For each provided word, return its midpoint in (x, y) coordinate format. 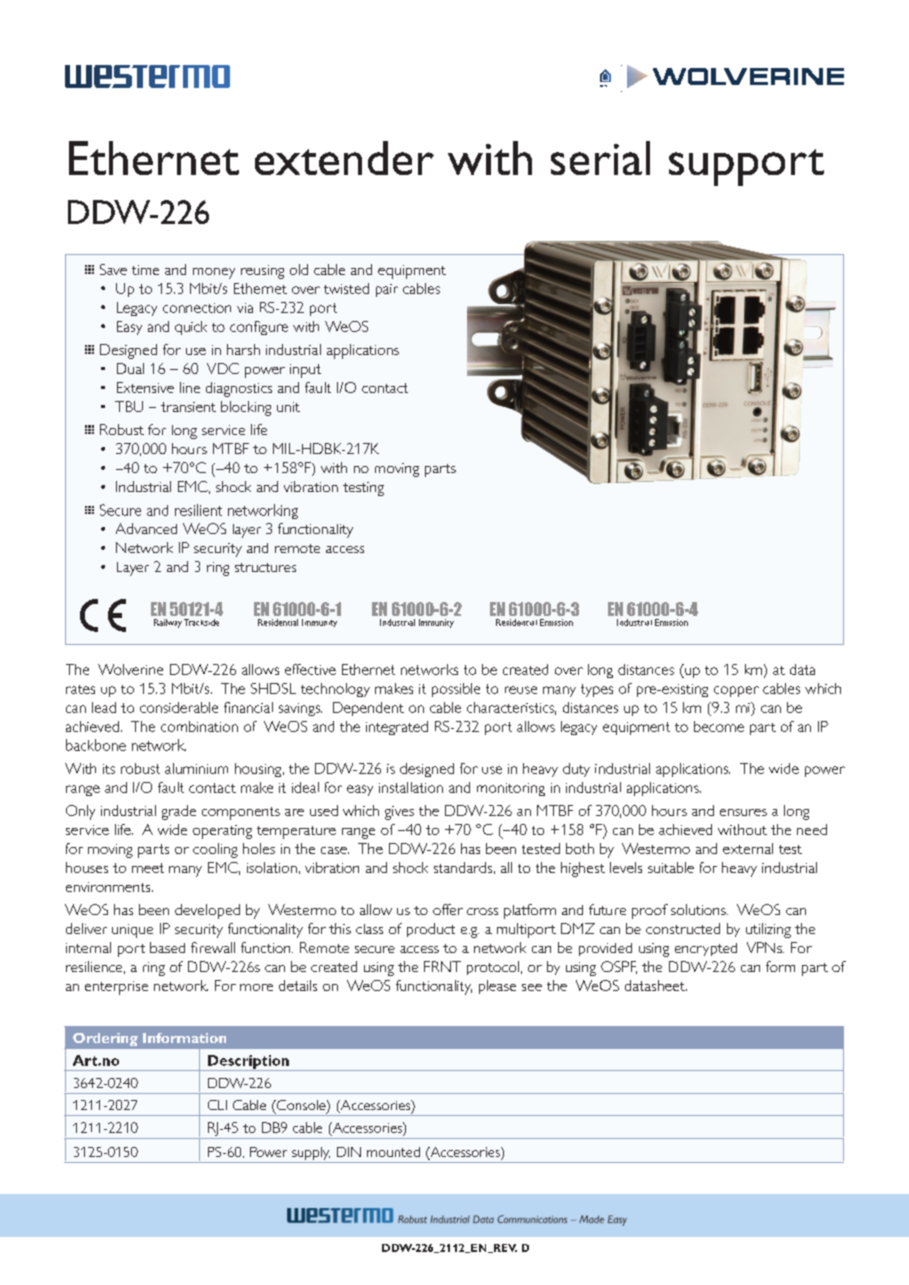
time (145, 270)
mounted (393, 1152)
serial (600, 158)
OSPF (619, 967)
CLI (217, 1105)
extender (344, 158)
